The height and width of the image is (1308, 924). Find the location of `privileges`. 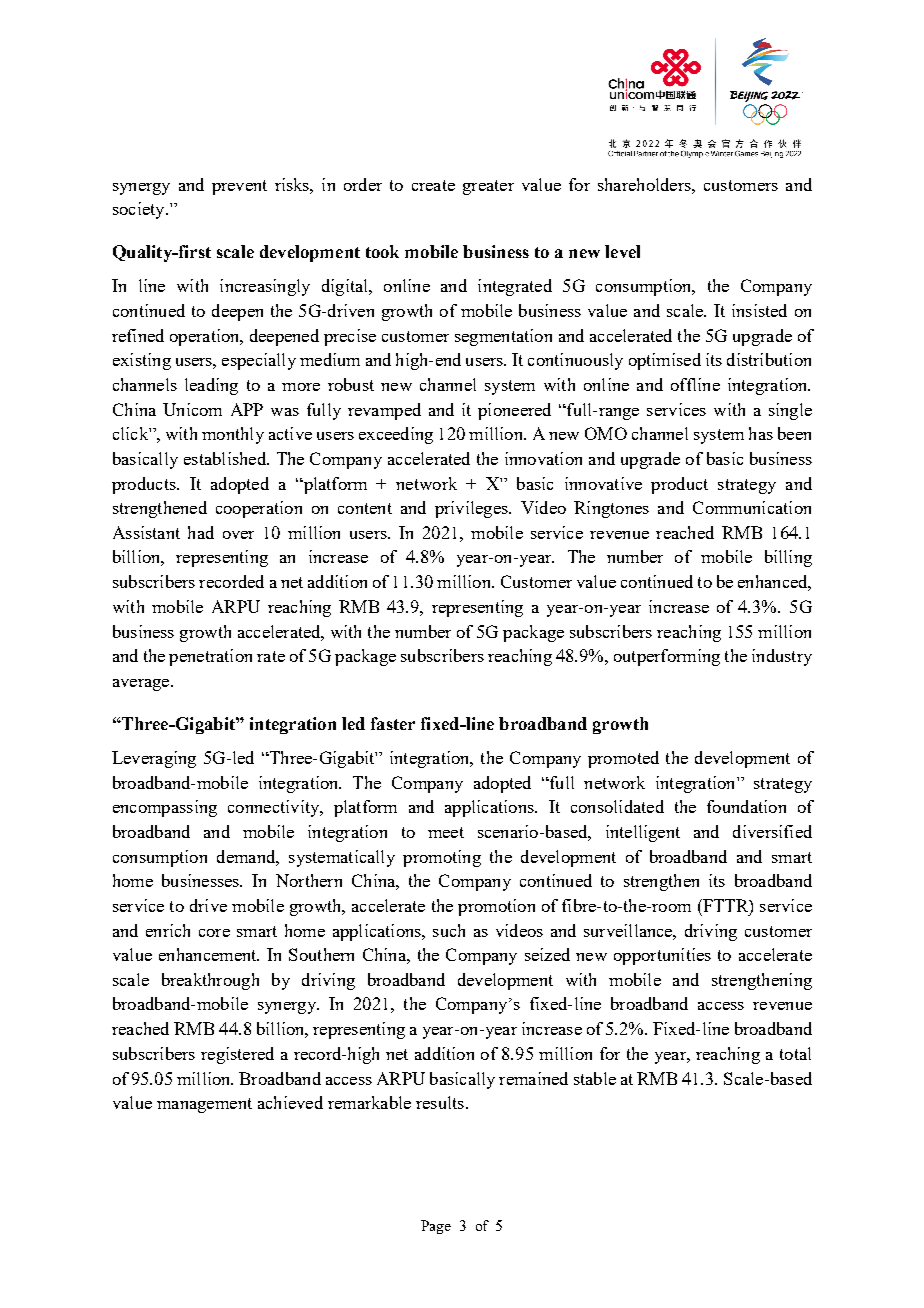

privileges is located at coordinates (472, 509).
